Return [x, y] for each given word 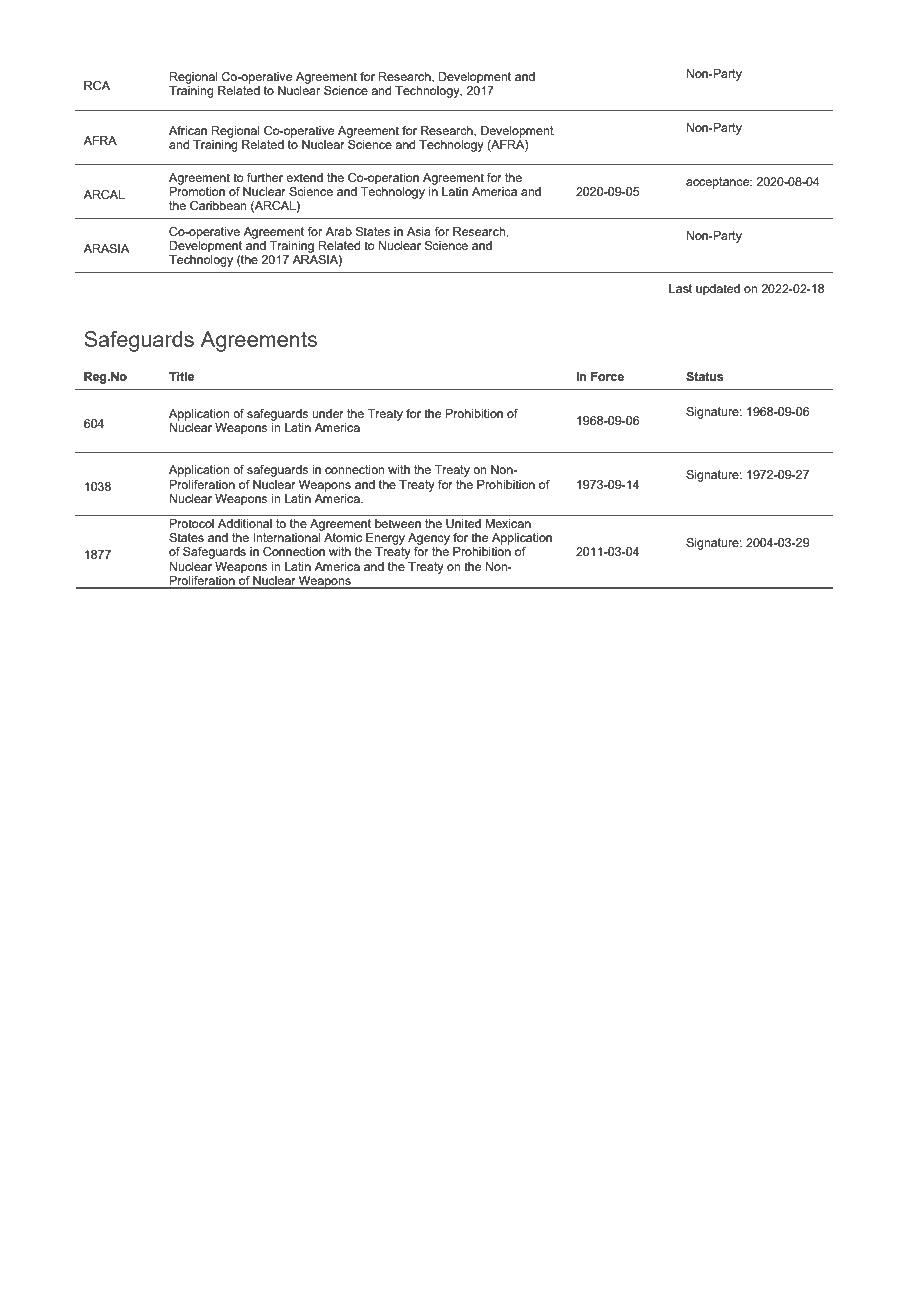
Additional [245, 522]
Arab [338, 231]
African [188, 130]
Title [181, 376]
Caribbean [218, 205]
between [398, 522]
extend [304, 177]
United [463, 522]
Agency [429, 539]
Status [705, 376]
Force [607, 376]
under [328, 413]
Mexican [508, 522]
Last [680, 288]
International [286, 537]
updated [718, 290]
